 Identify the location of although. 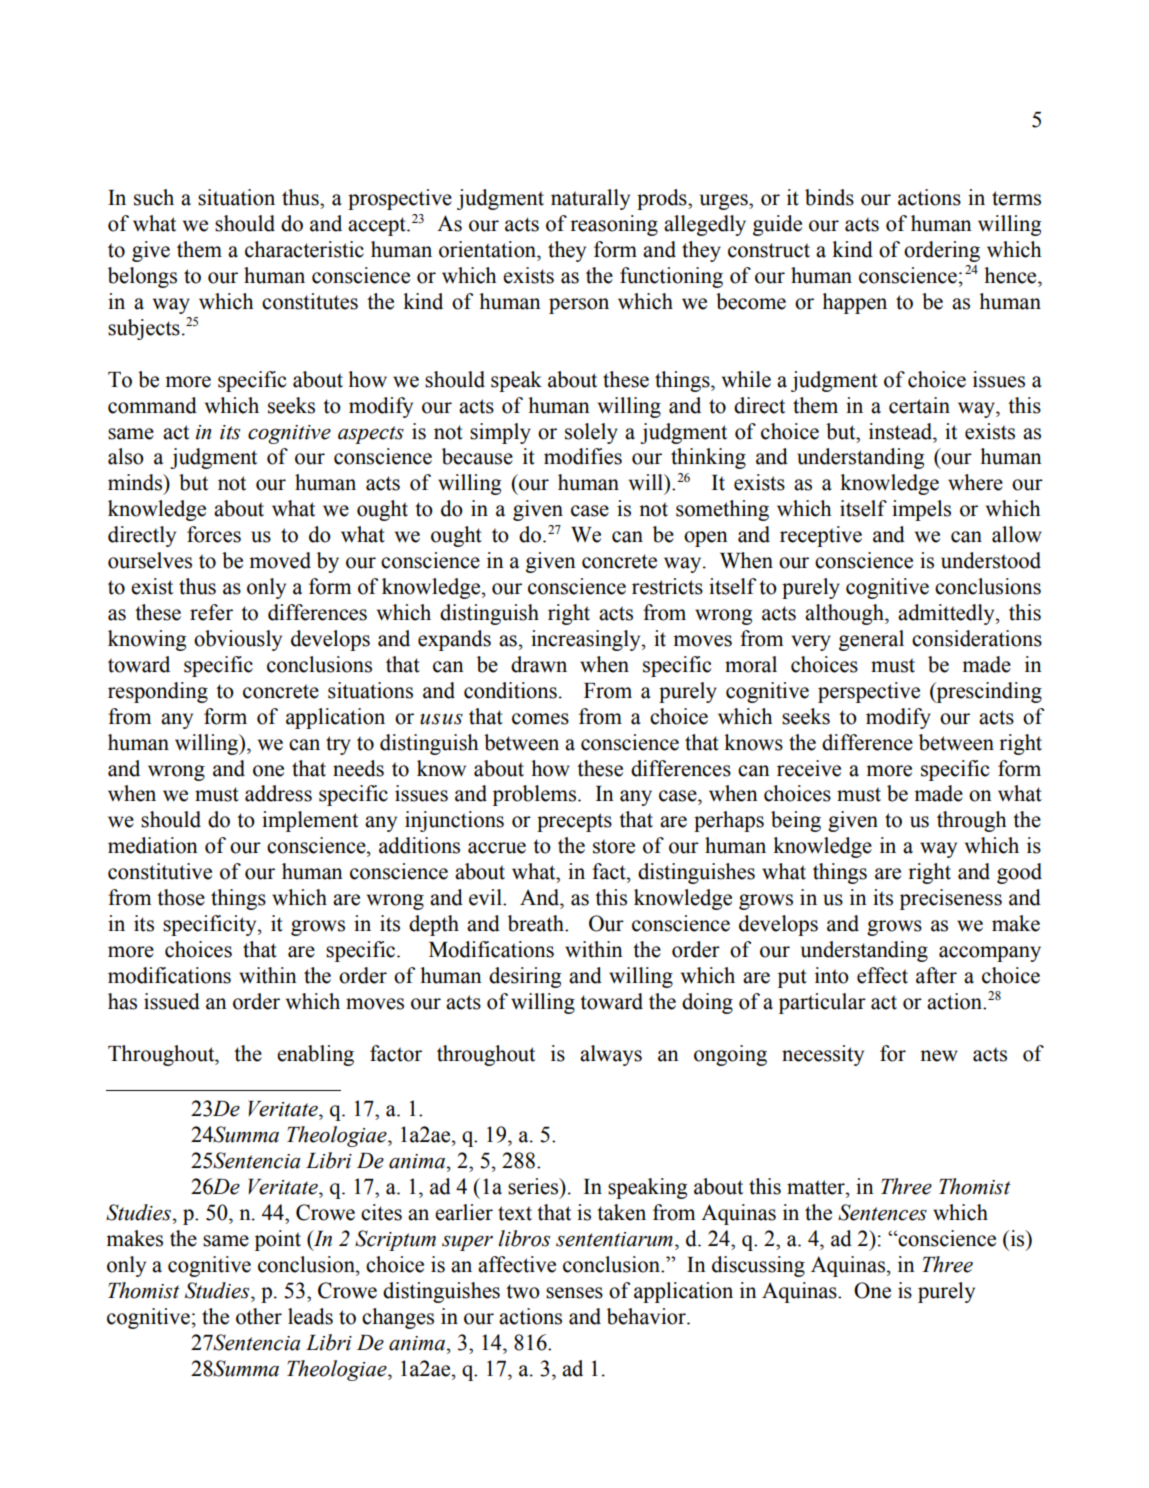
(845, 614).
